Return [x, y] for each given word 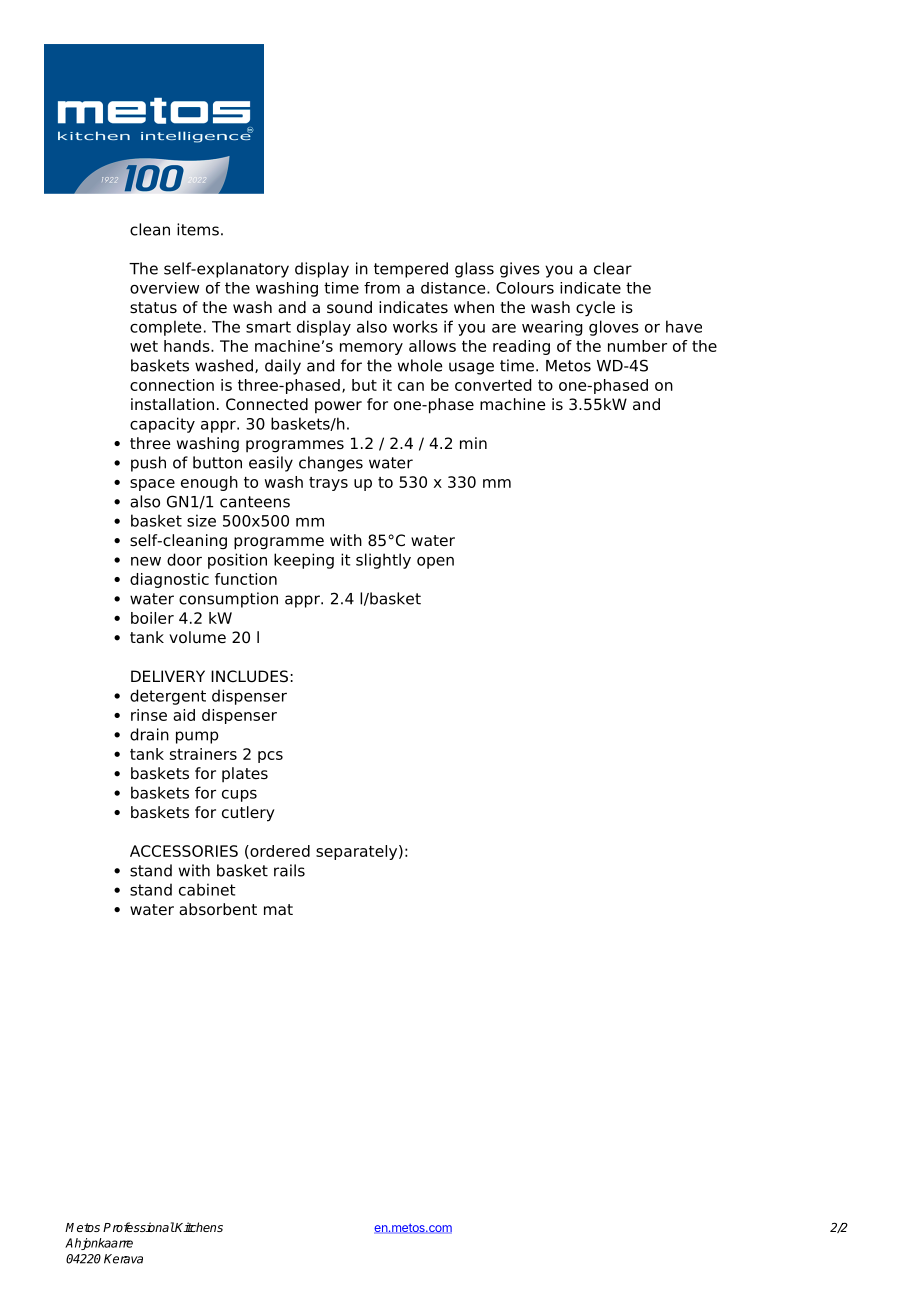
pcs [270, 757]
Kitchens [198, 1227]
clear [613, 268]
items [198, 229]
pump [197, 737]
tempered [411, 270]
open [435, 563]
